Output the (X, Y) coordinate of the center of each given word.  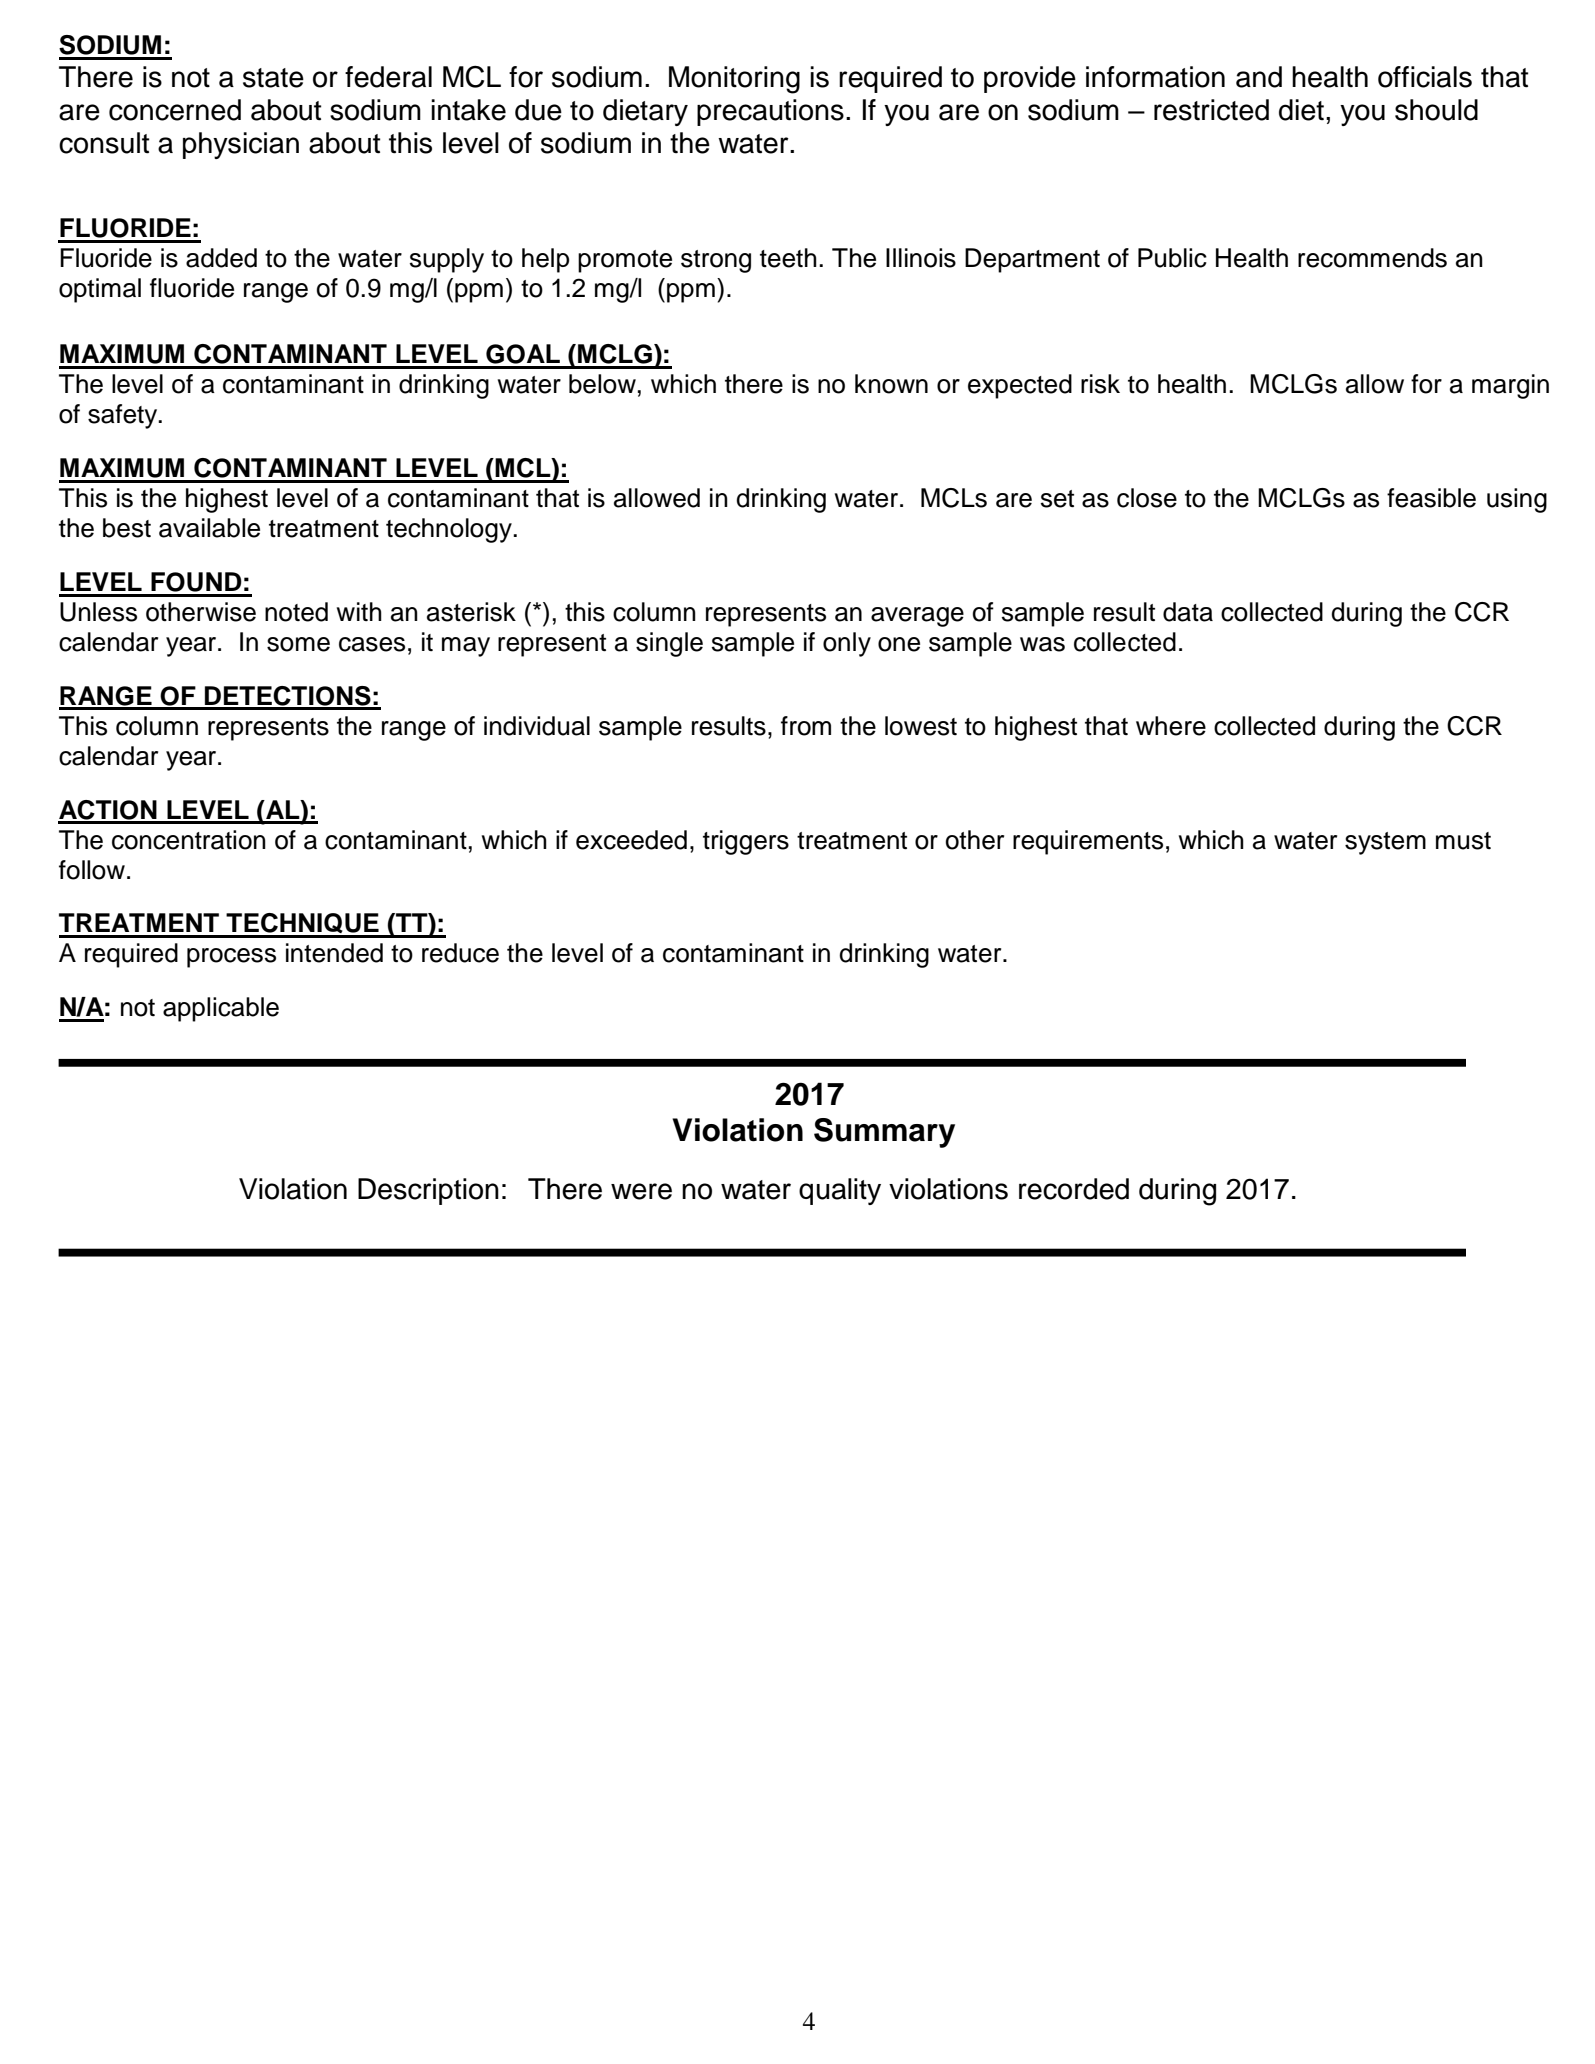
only (847, 644)
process (231, 958)
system (1385, 843)
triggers (746, 842)
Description (428, 1191)
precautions (770, 112)
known (891, 384)
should (1436, 110)
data (1188, 612)
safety (124, 416)
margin (1510, 386)
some (298, 644)
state (273, 78)
